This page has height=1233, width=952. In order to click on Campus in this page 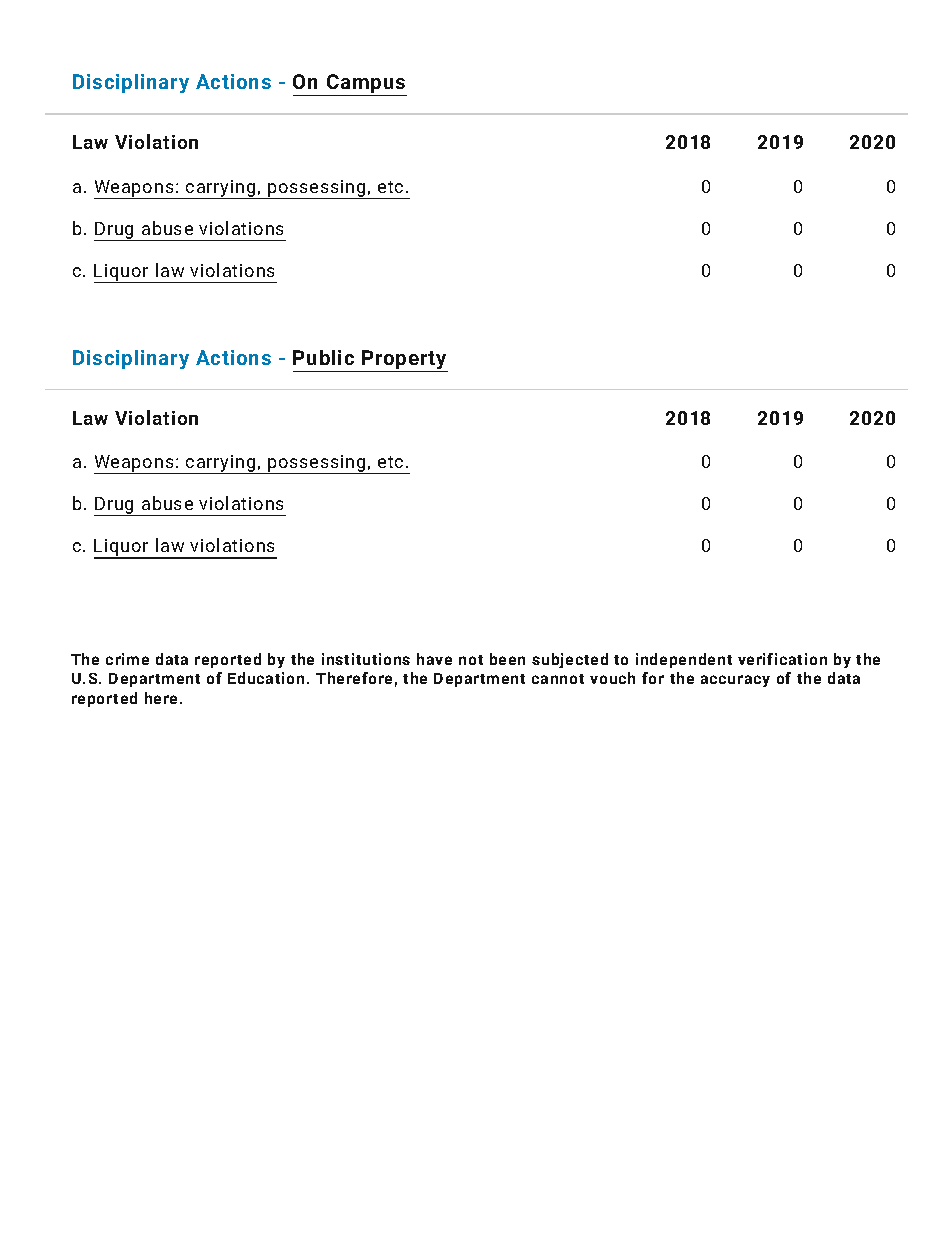, I will do `click(366, 85)`.
